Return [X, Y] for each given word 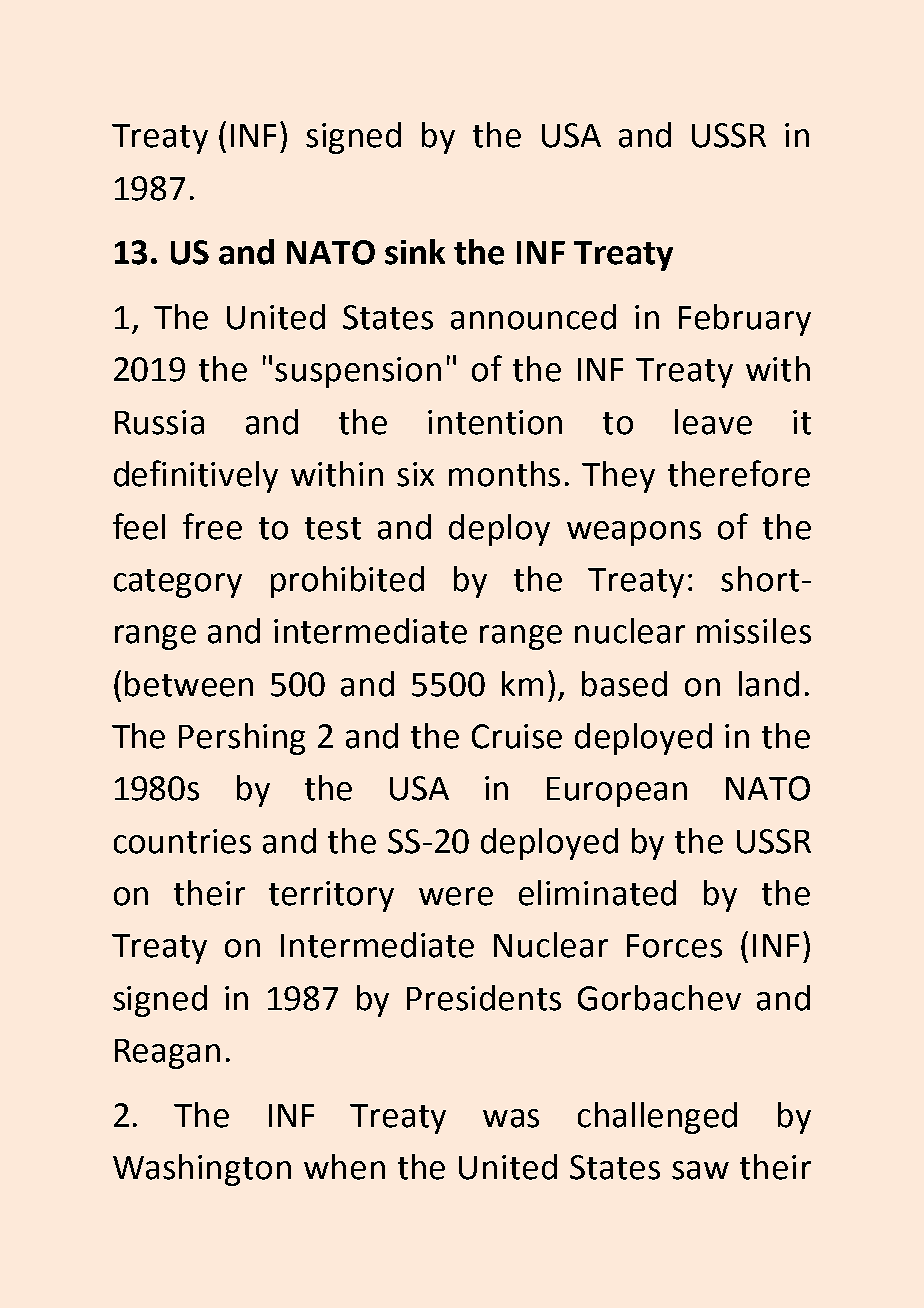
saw [700, 1170]
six [415, 474]
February [745, 320]
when [344, 1167]
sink [415, 252]
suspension [358, 372]
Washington [202, 1170]
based [624, 684]
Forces [674, 946]
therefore [739, 473]
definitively [196, 476]
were [456, 896]
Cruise [517, 736]
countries [182, 841]
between [189, 684]
